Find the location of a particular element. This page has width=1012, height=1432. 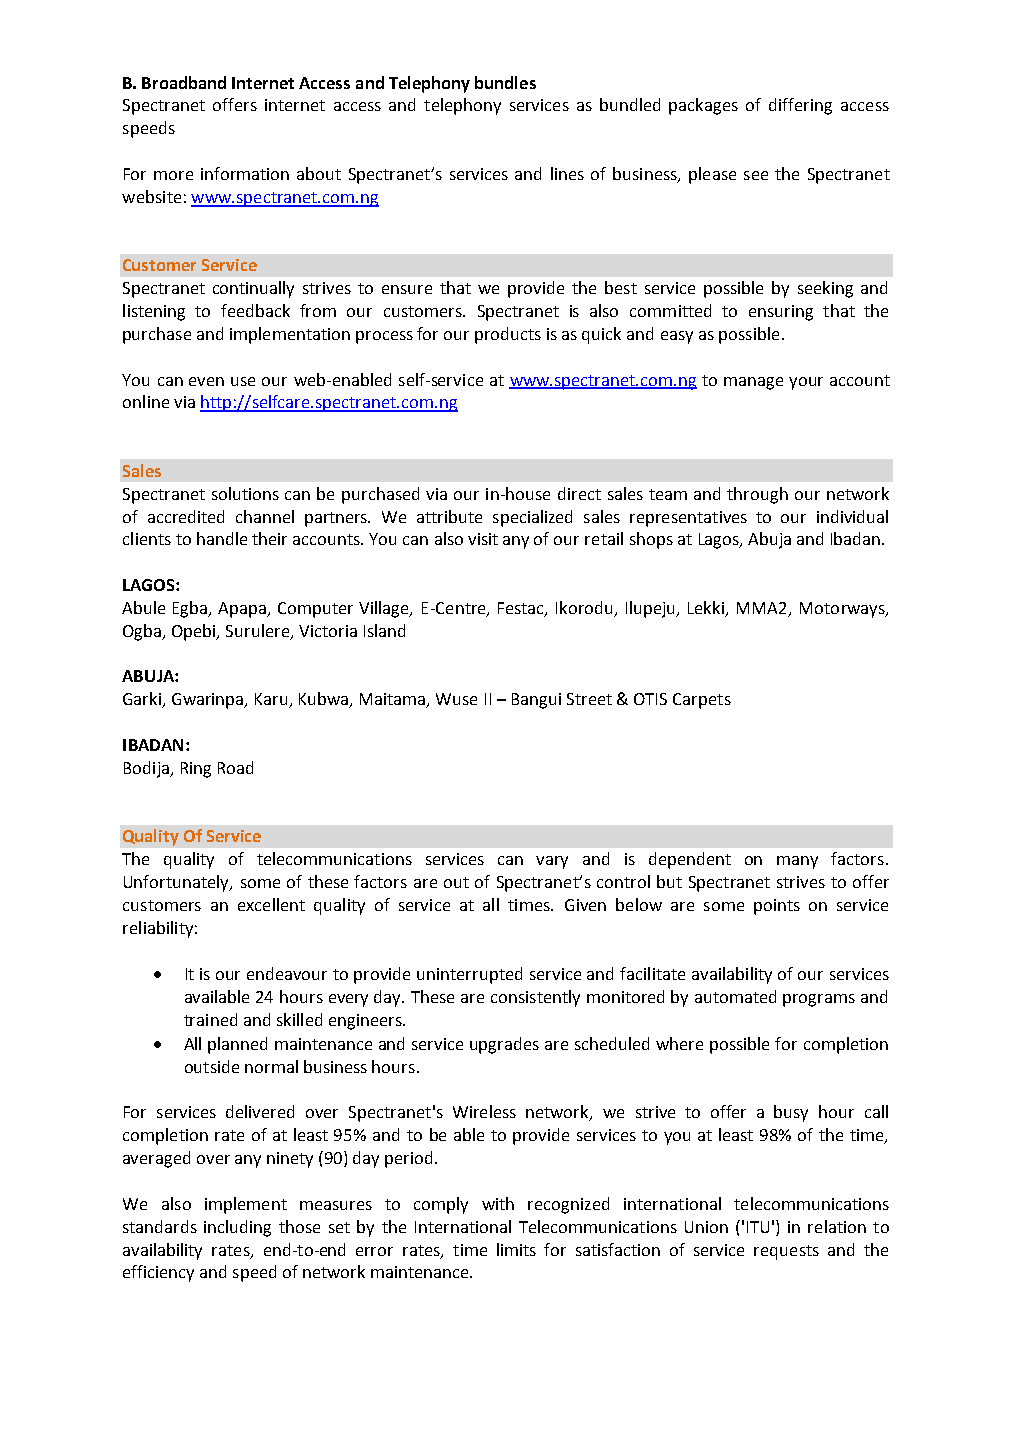

through is located at coordinates (757, 495).
